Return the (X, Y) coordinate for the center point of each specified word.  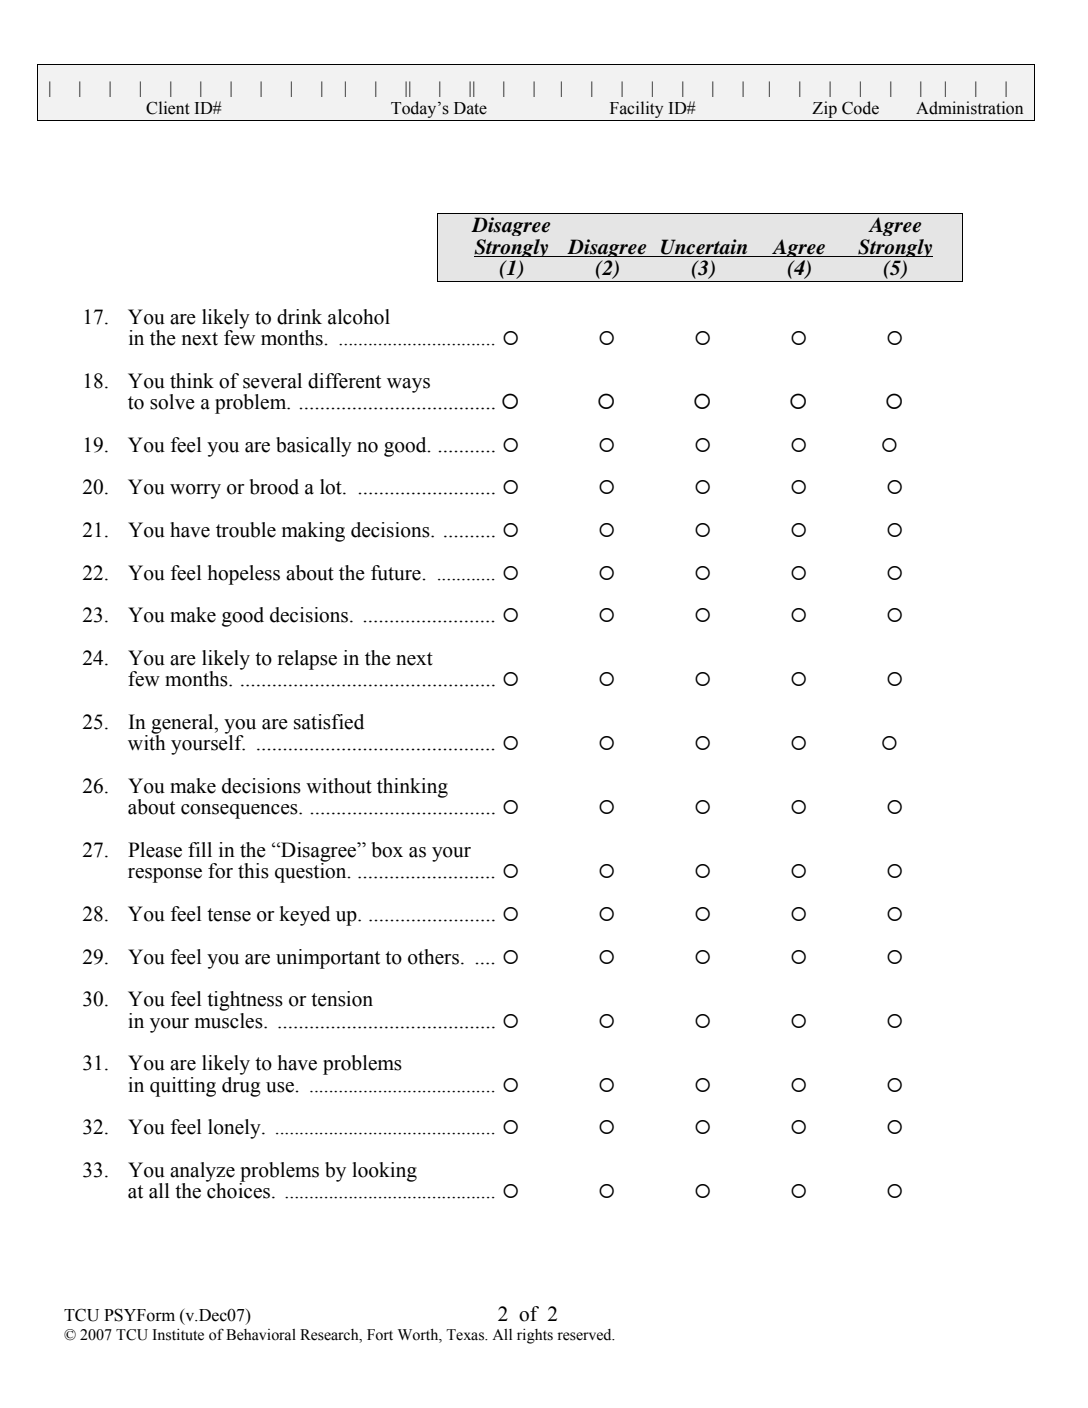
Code (860, 108)
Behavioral (261, 1335)
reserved (585, 1335)
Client (168, 108)
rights (535, 1336)
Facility (636, 111)
